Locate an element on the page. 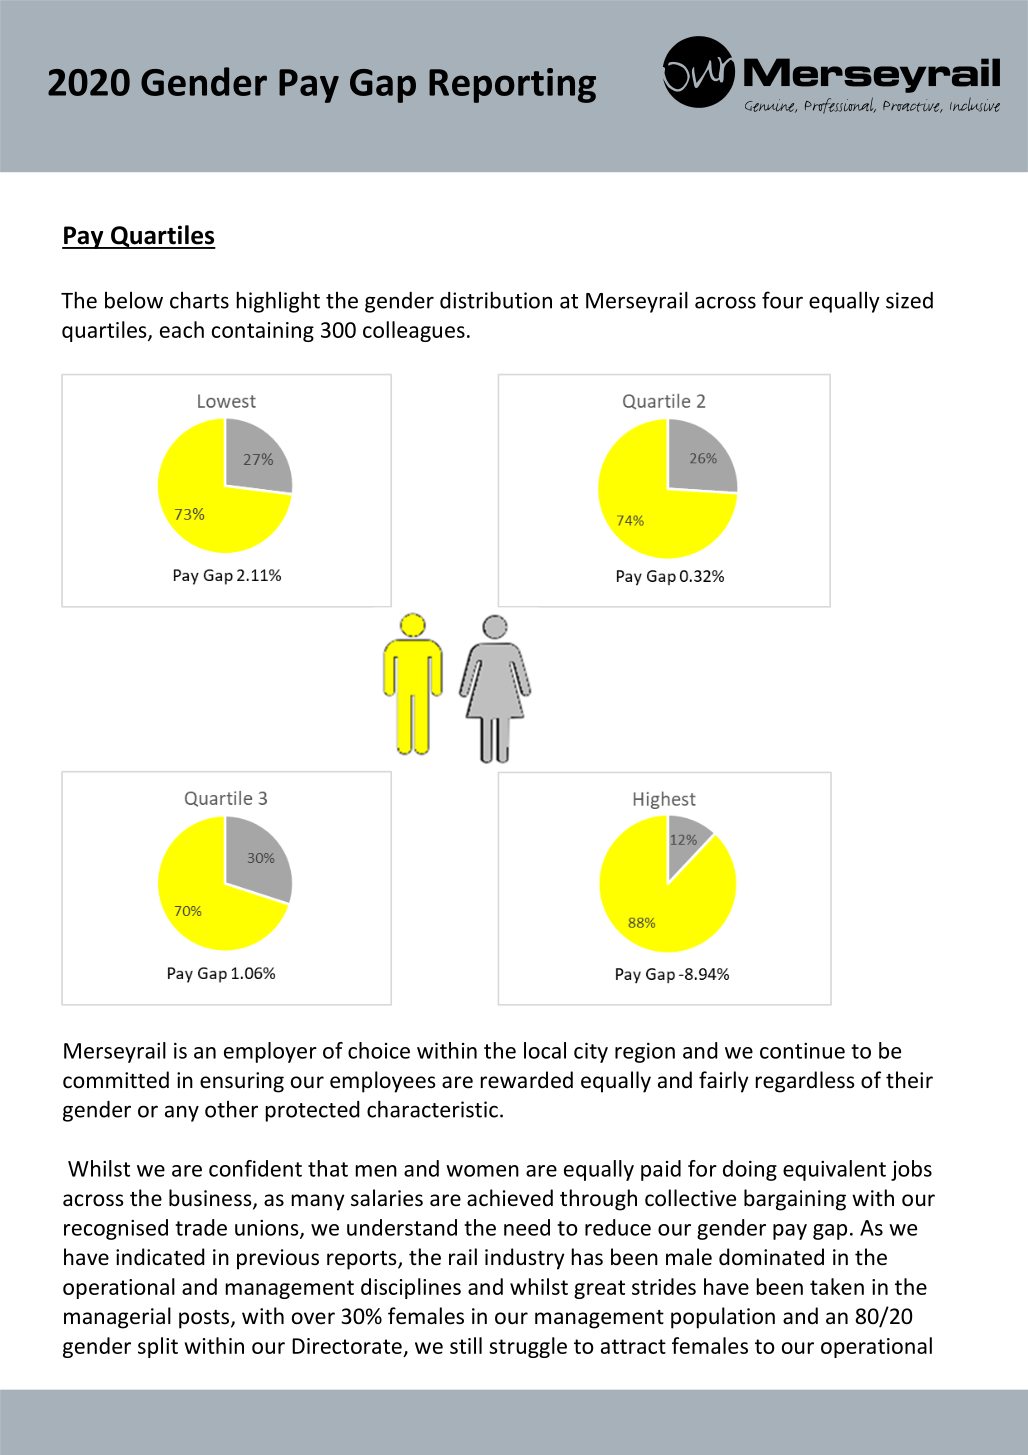 This document has width=1028, height=1455. Reporting is located at coordinates (512, 85).
